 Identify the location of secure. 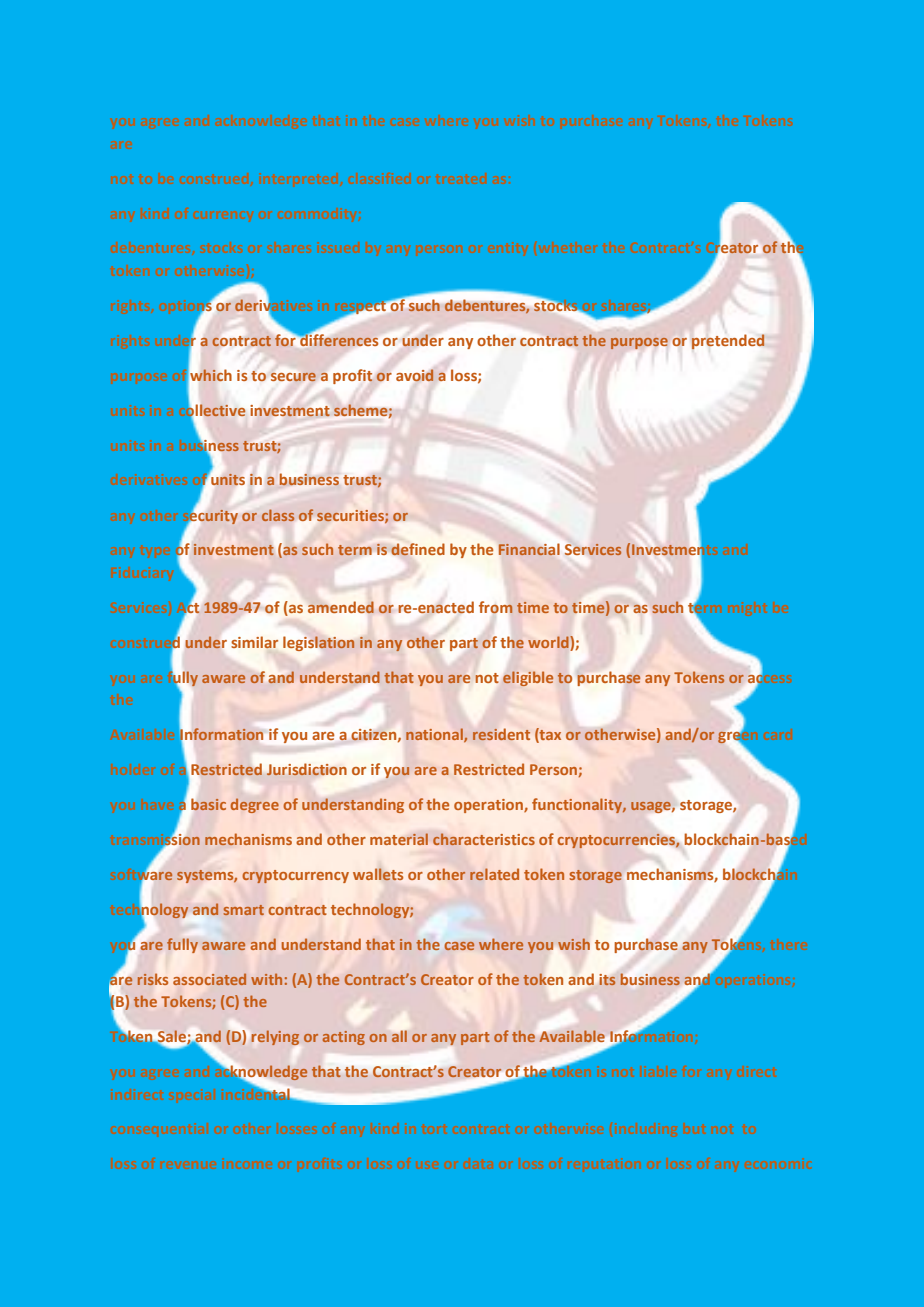
(293, 377).
